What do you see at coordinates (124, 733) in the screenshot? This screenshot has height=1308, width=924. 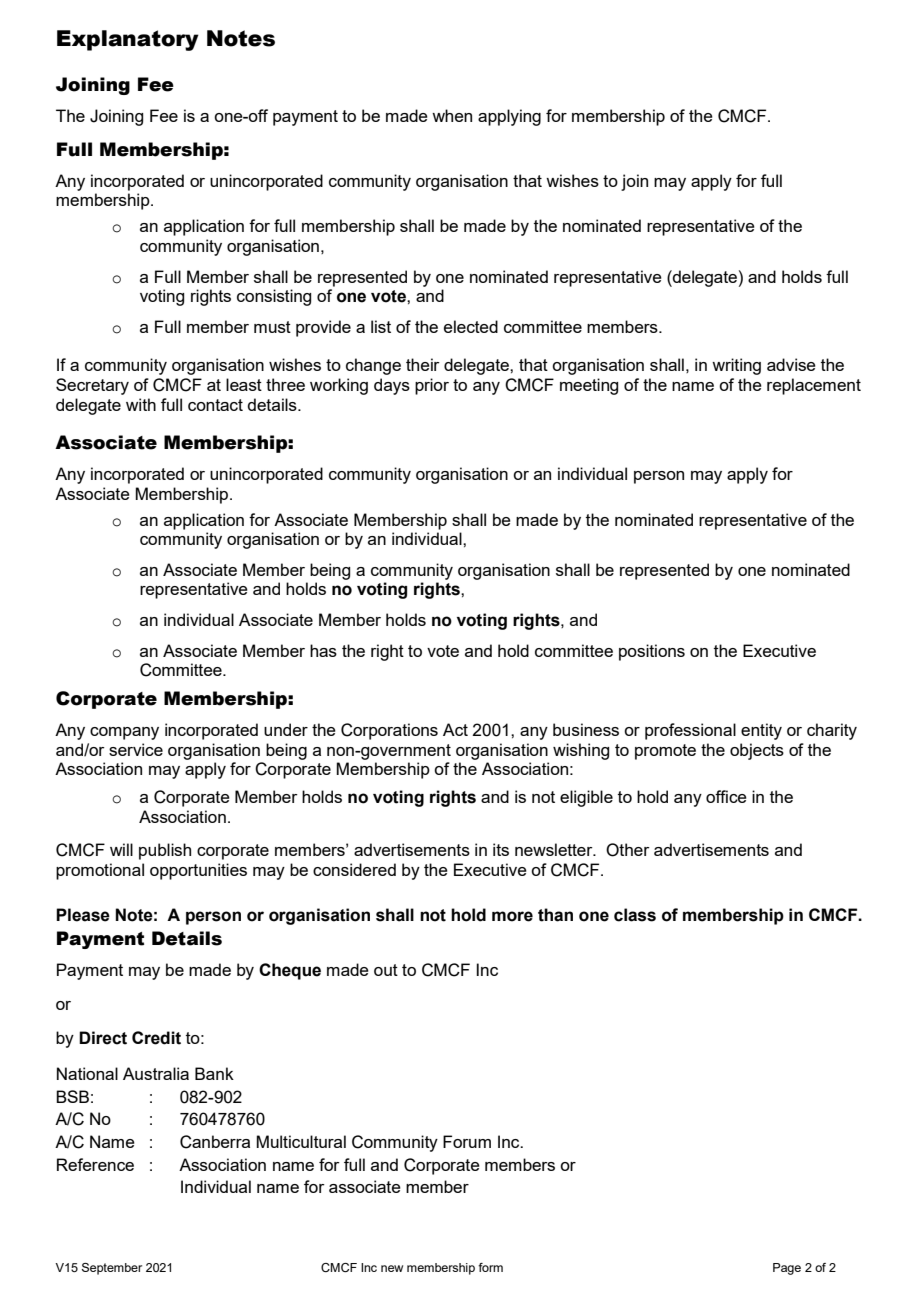 I see `company` at bounding box center [124, 733].
